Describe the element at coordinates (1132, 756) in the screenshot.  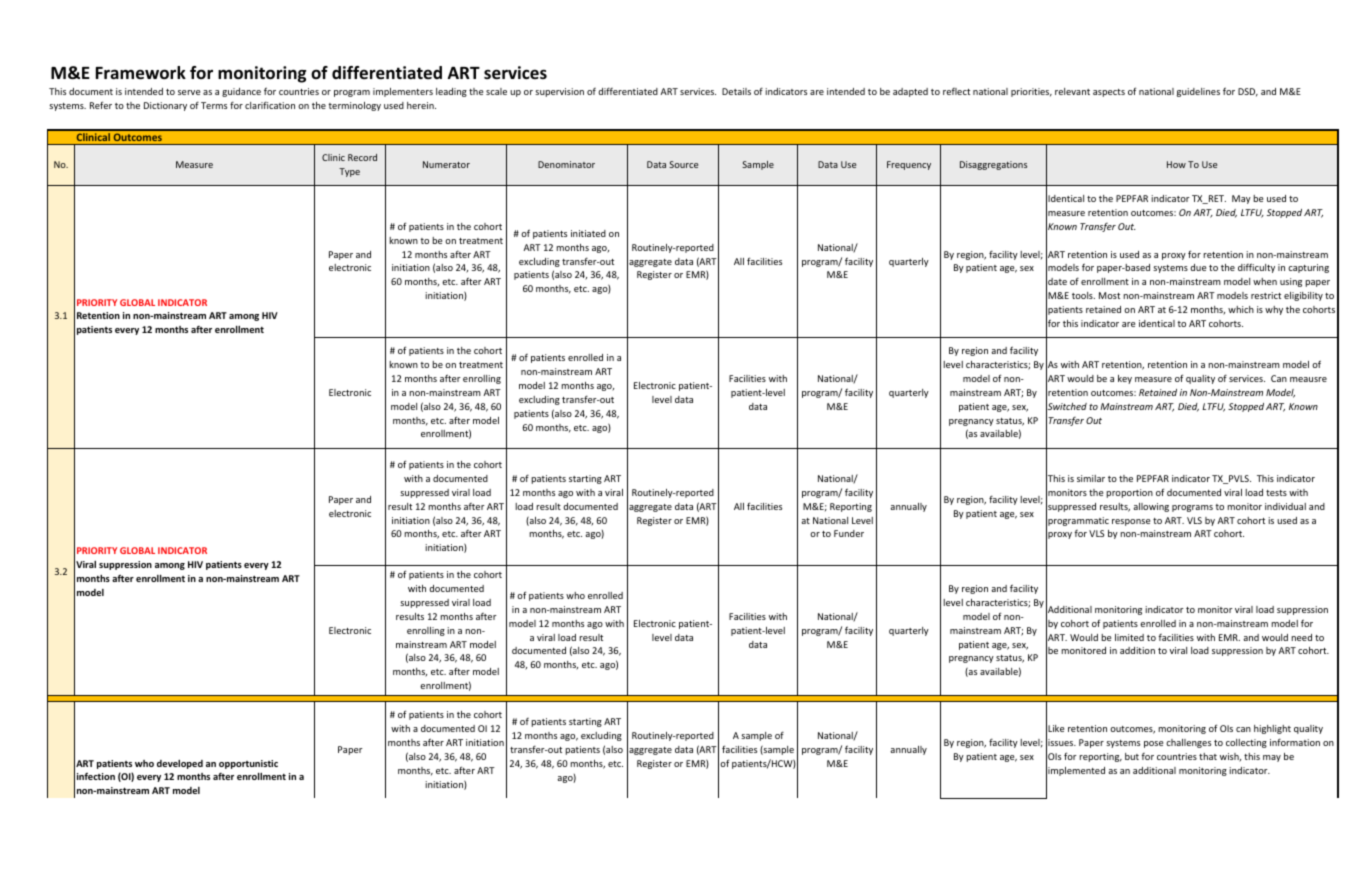
I see `but` at that location.
